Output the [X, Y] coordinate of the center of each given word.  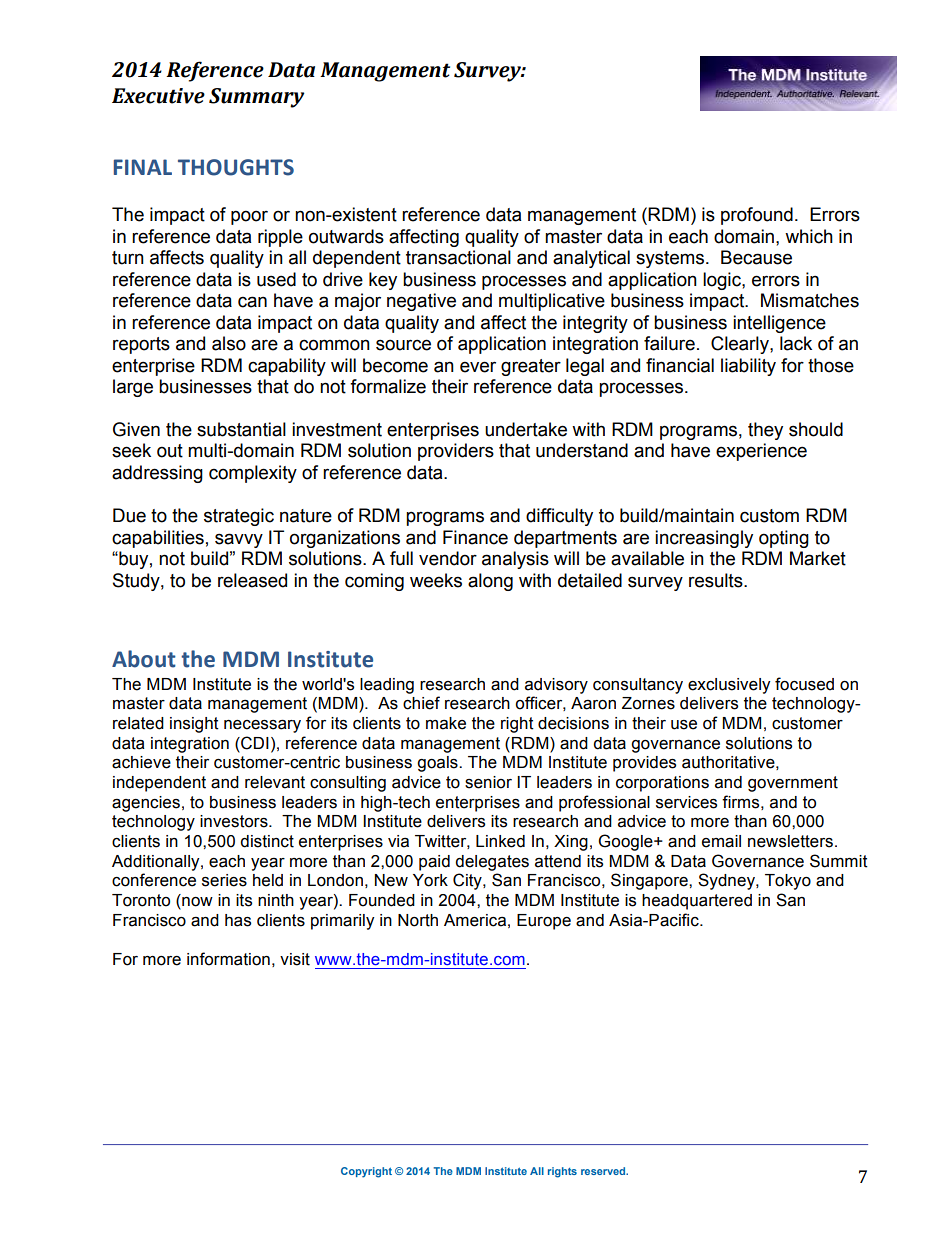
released [252, 580]
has [238, 920]
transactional [458, 257]
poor [249, 217]
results [717, 580]
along [490, 582]
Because [756, 257]
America [475, 920]
